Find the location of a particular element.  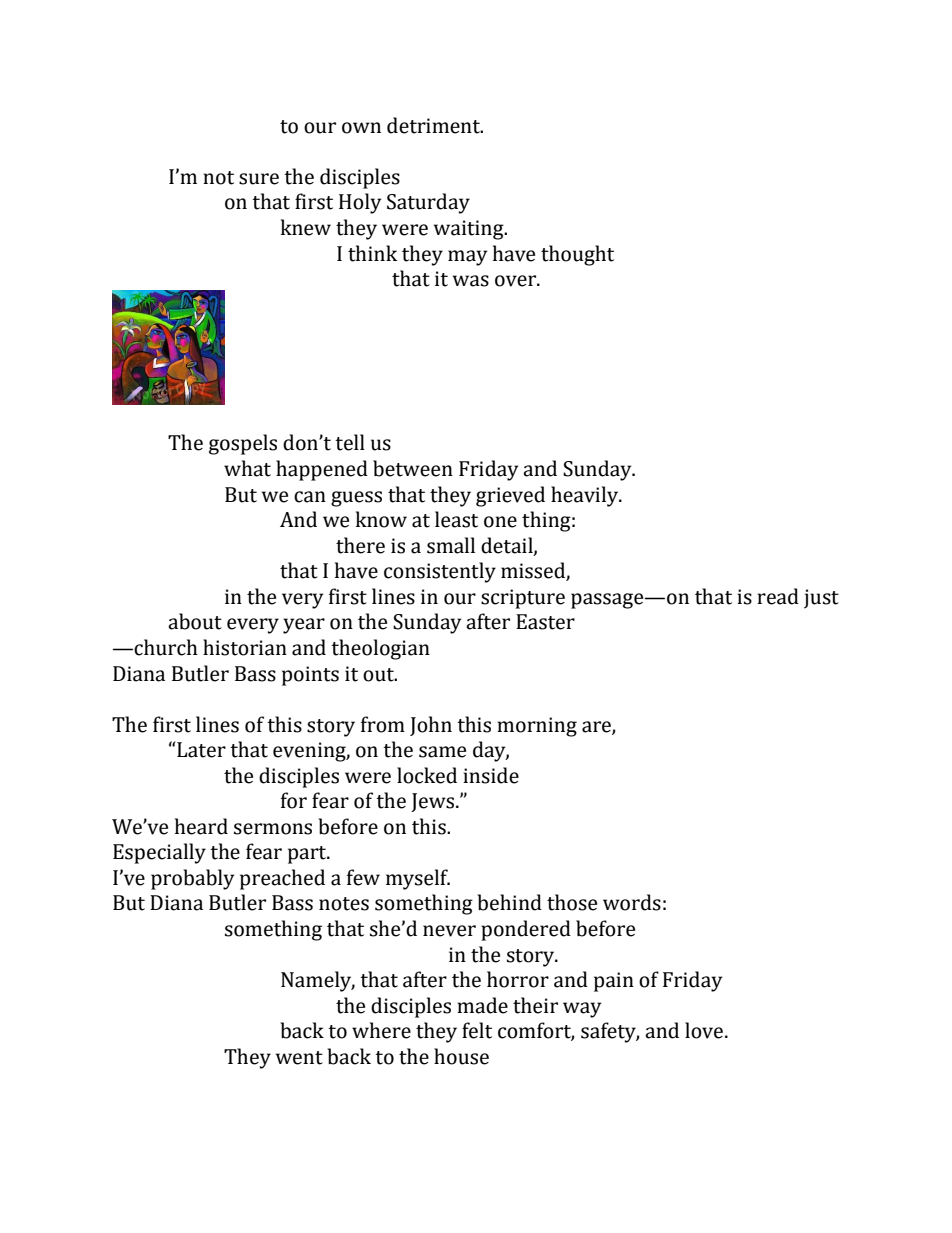

went is located at coordinates (299, 1058).
